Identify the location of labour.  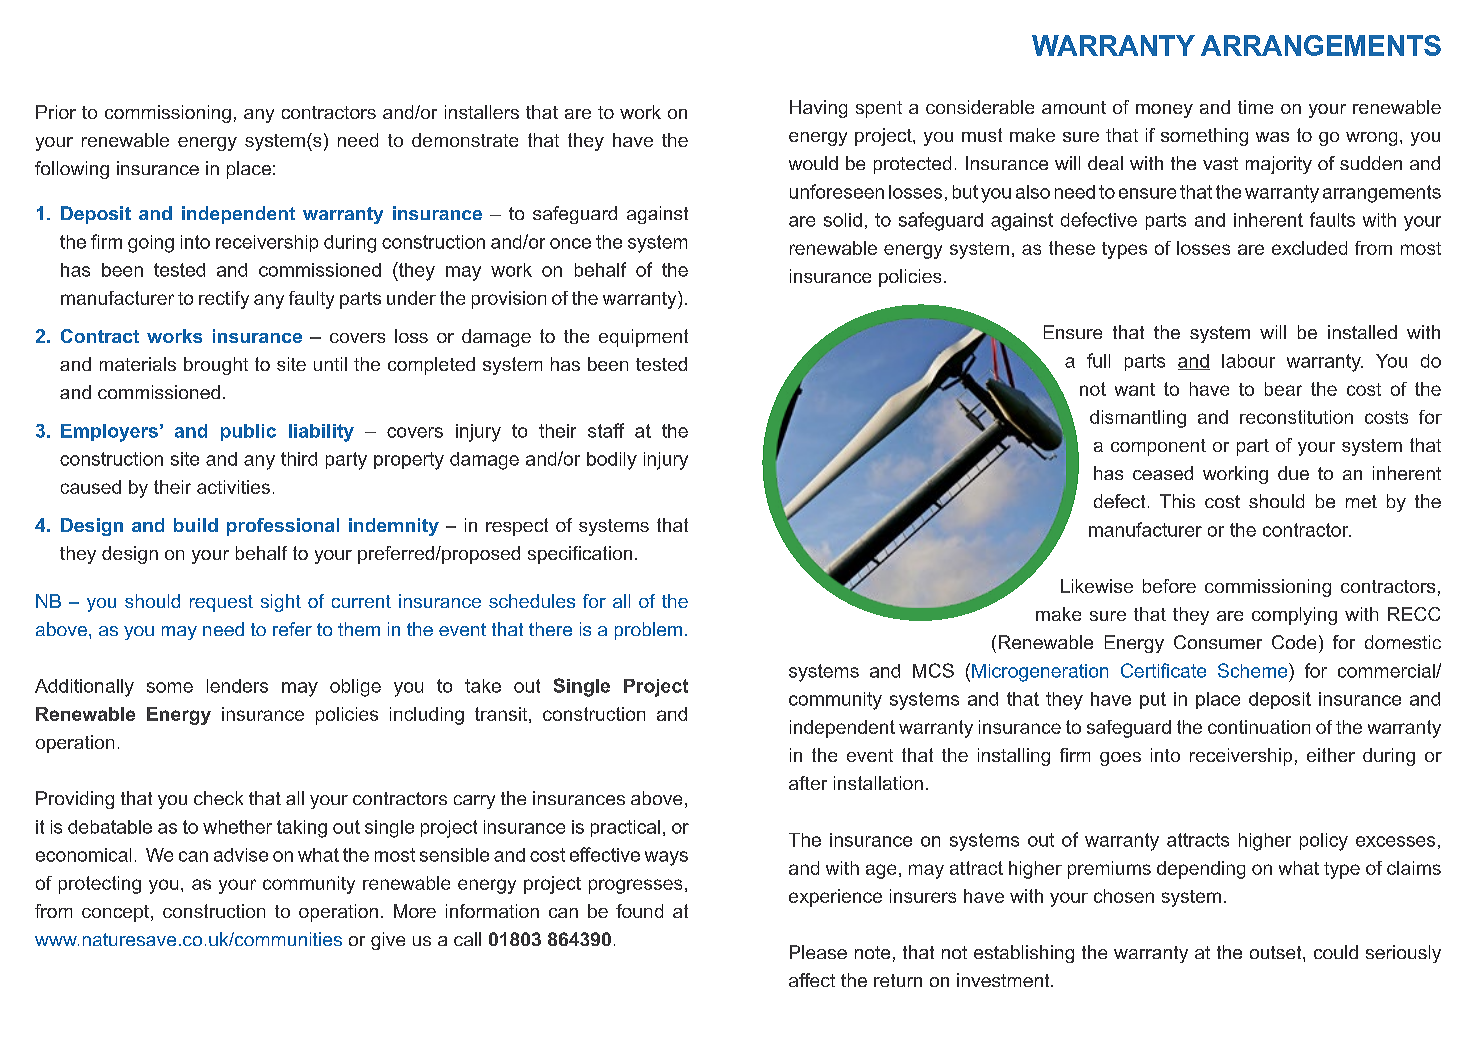
(1248, 361).
